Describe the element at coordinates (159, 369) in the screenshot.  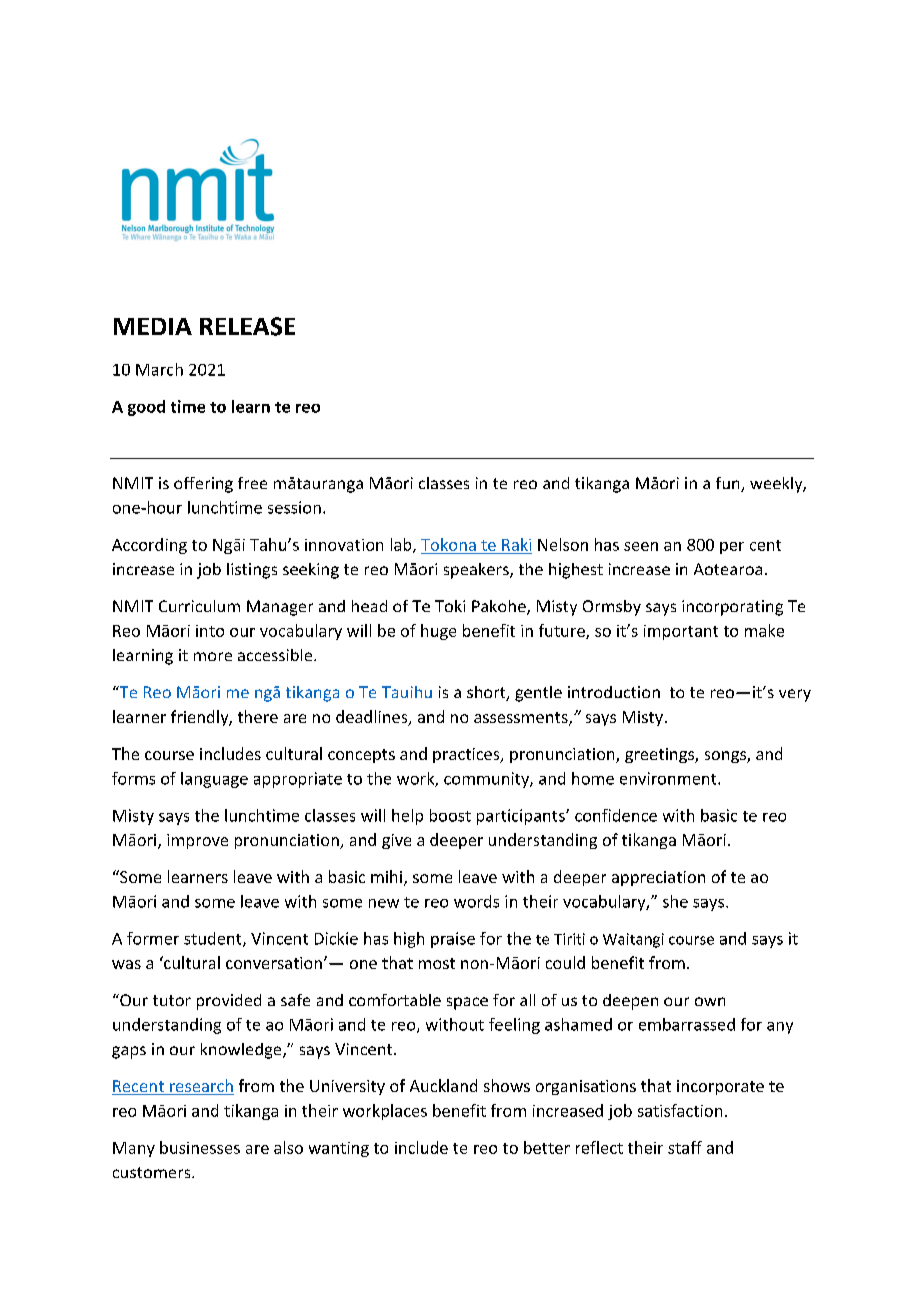
I see `March` at that location.
